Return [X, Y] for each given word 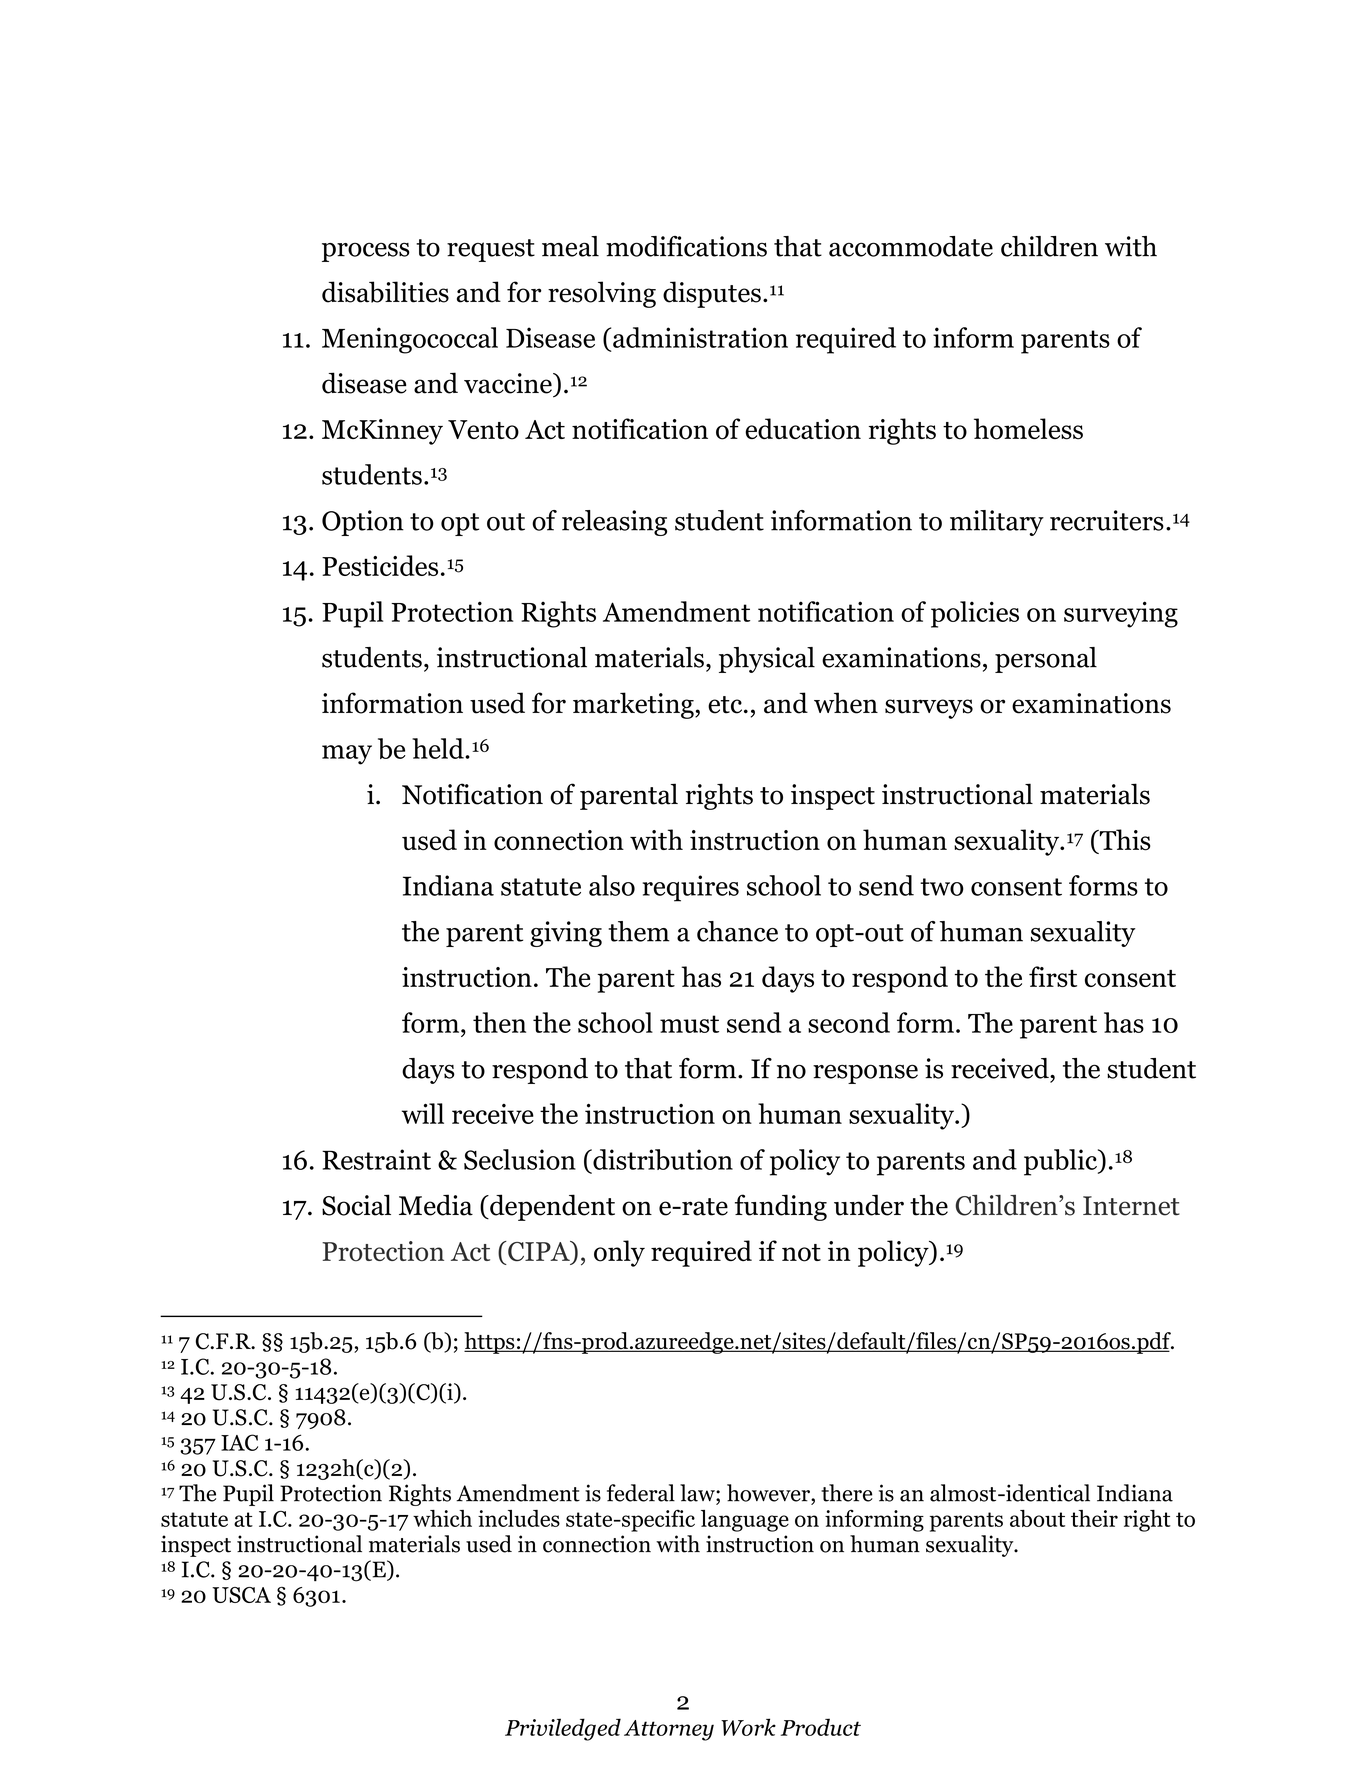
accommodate [911, 246]
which [442, 1518]
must [689, 1024]
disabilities [385, 292]
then [499, 1022]
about [1037, 1518]
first [1053, 976]
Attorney [669, 1730]
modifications [686, 246]
